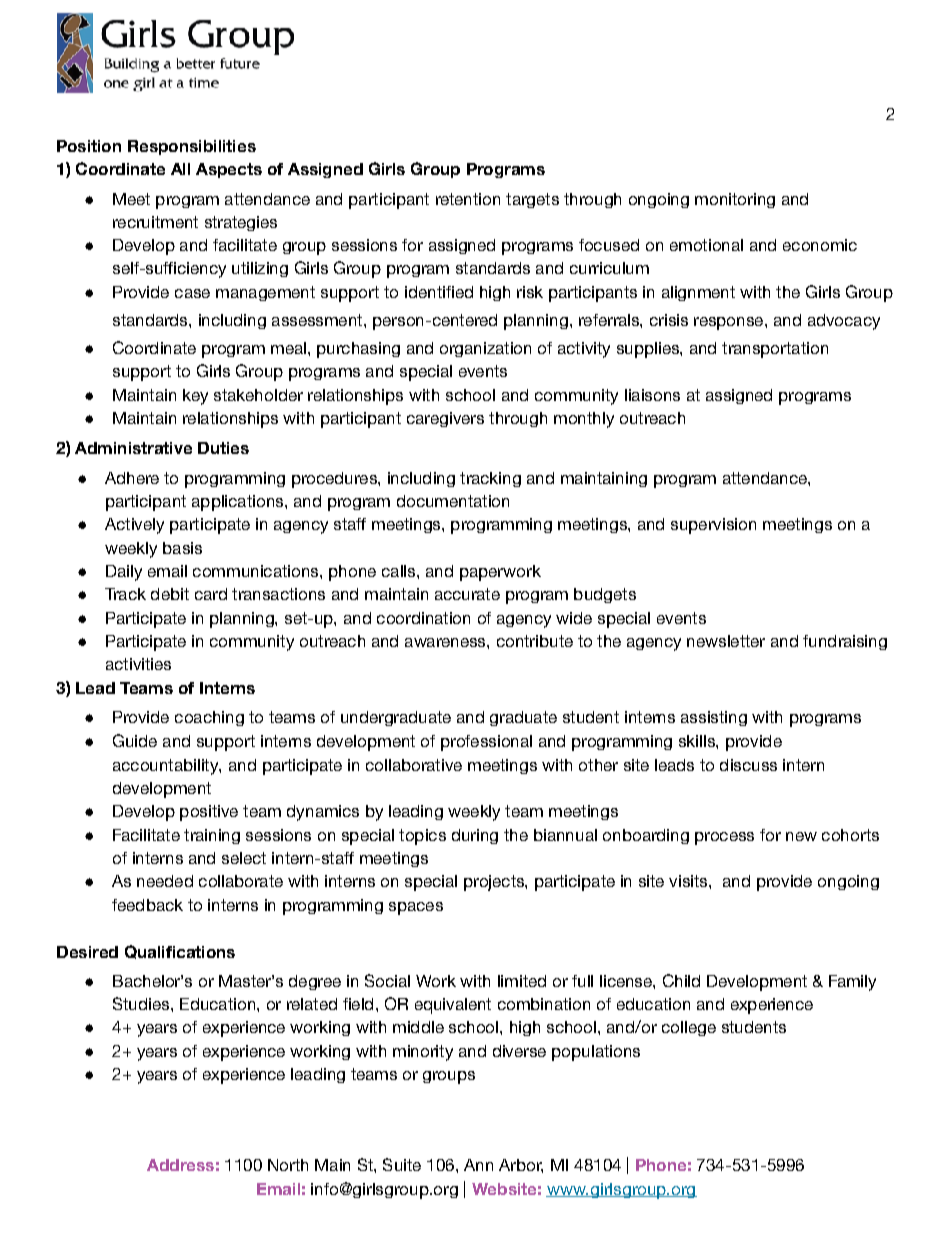 The width and height of the screenshot is (952, 1233). I want to click on supervision, so click(713, 526).
